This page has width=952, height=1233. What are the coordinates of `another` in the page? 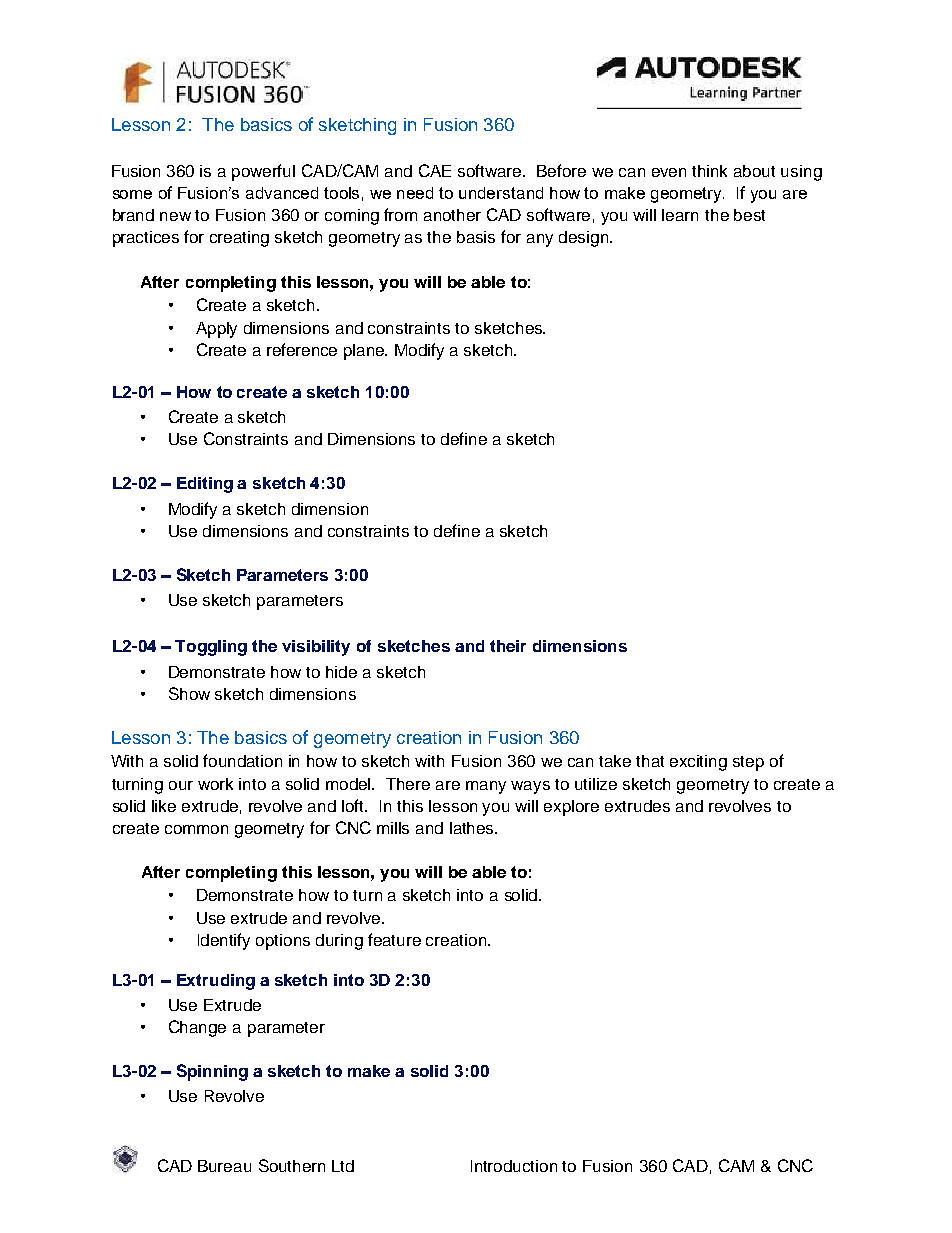 It's located at (452, 215).
